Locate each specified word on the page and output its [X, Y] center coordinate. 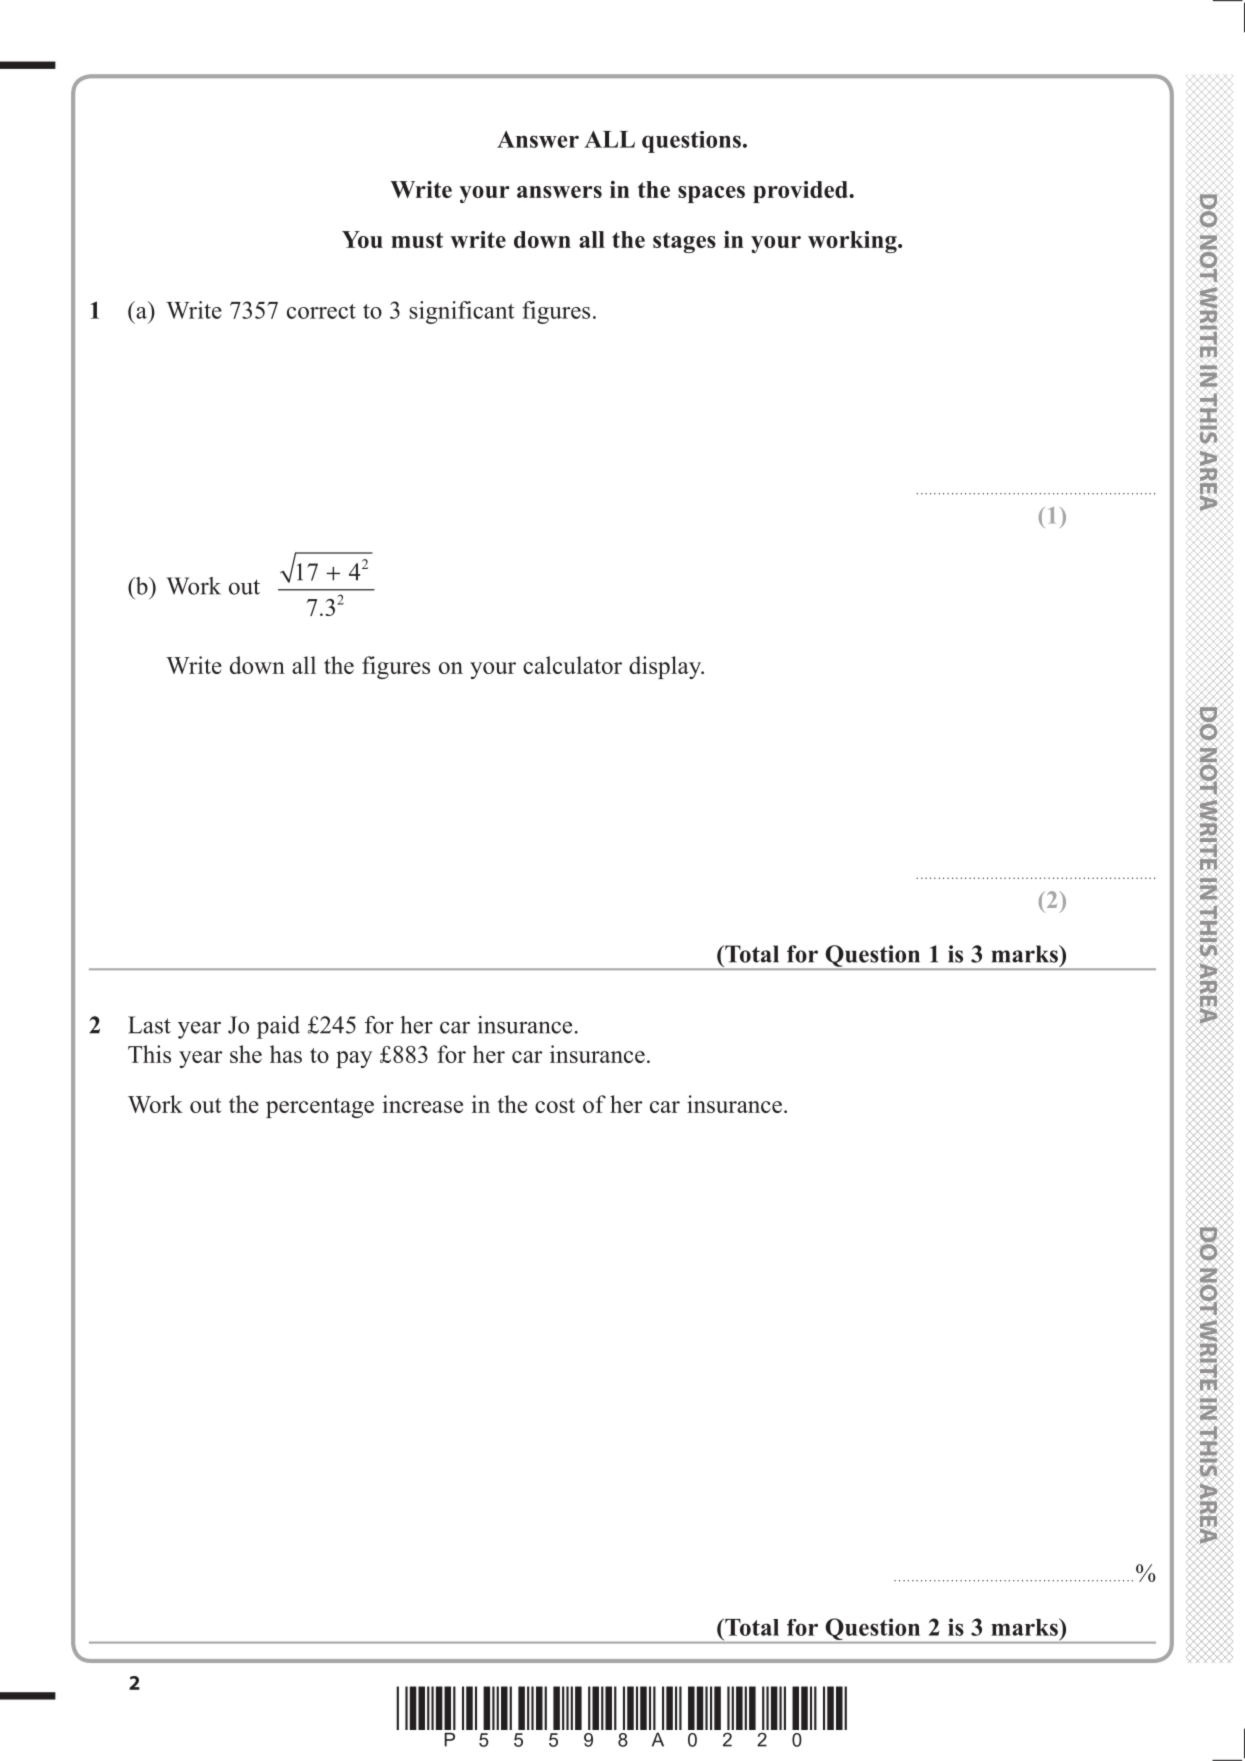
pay [354, 1059]
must [417, 240]
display [666, 667]
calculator [572, 665]
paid [278, 1027]
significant [462, 312]
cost [555, 1105]
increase [422, 1104]
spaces [711, 194]
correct [321, 311]
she [246, 1054]
